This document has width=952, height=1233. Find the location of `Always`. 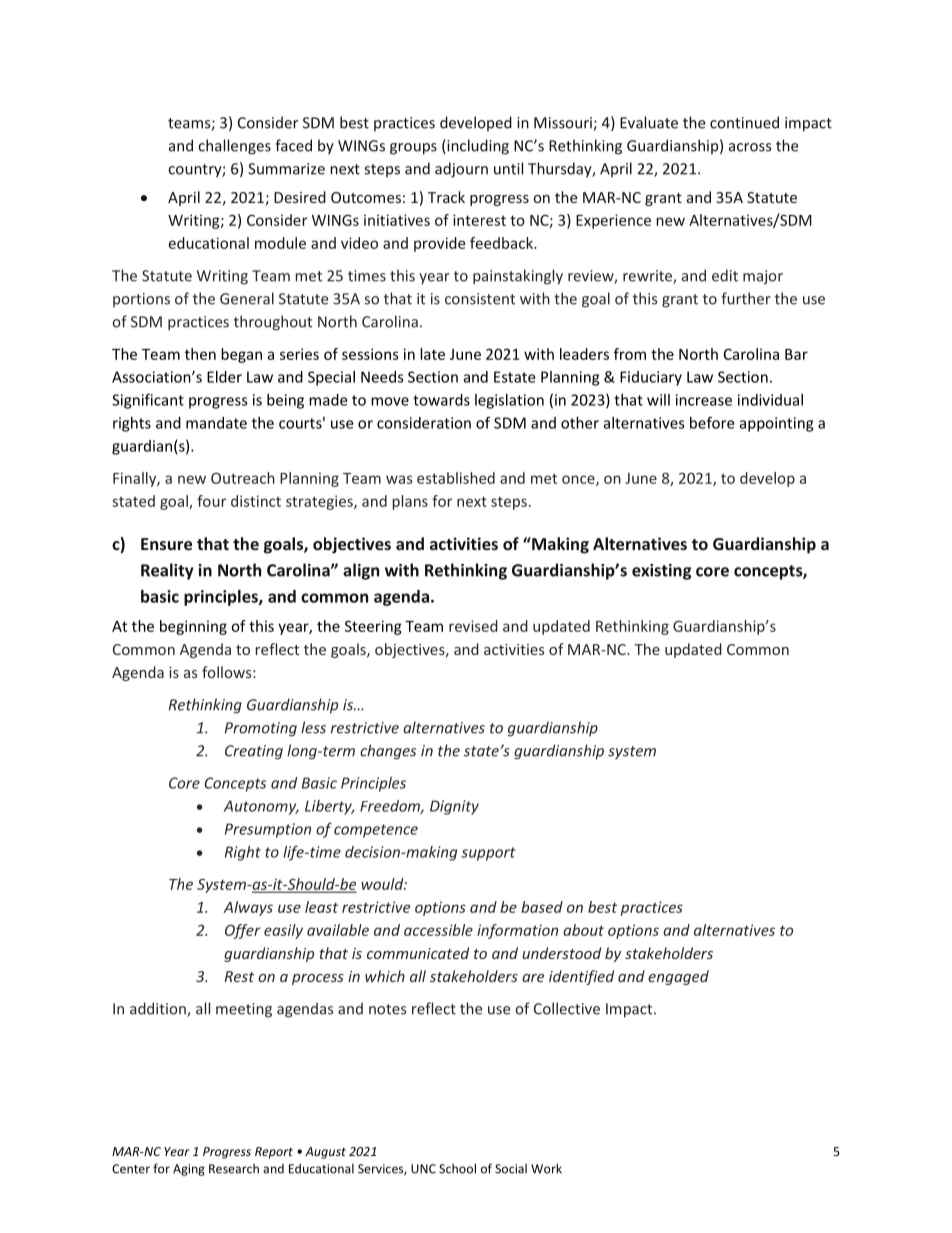

Always is located at coordinates (248, 908).
